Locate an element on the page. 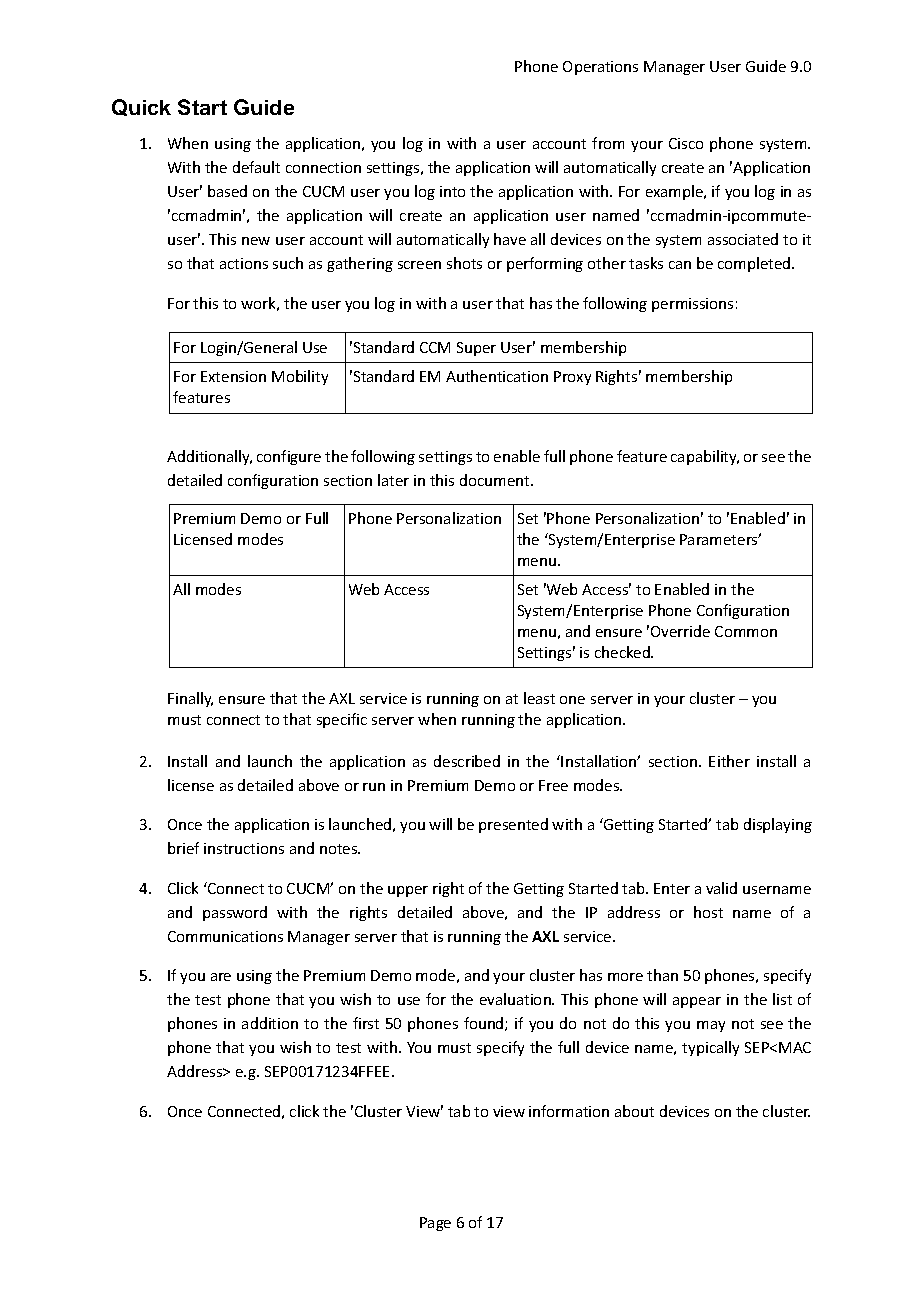  Page is located at coordinates (435, 1224).
